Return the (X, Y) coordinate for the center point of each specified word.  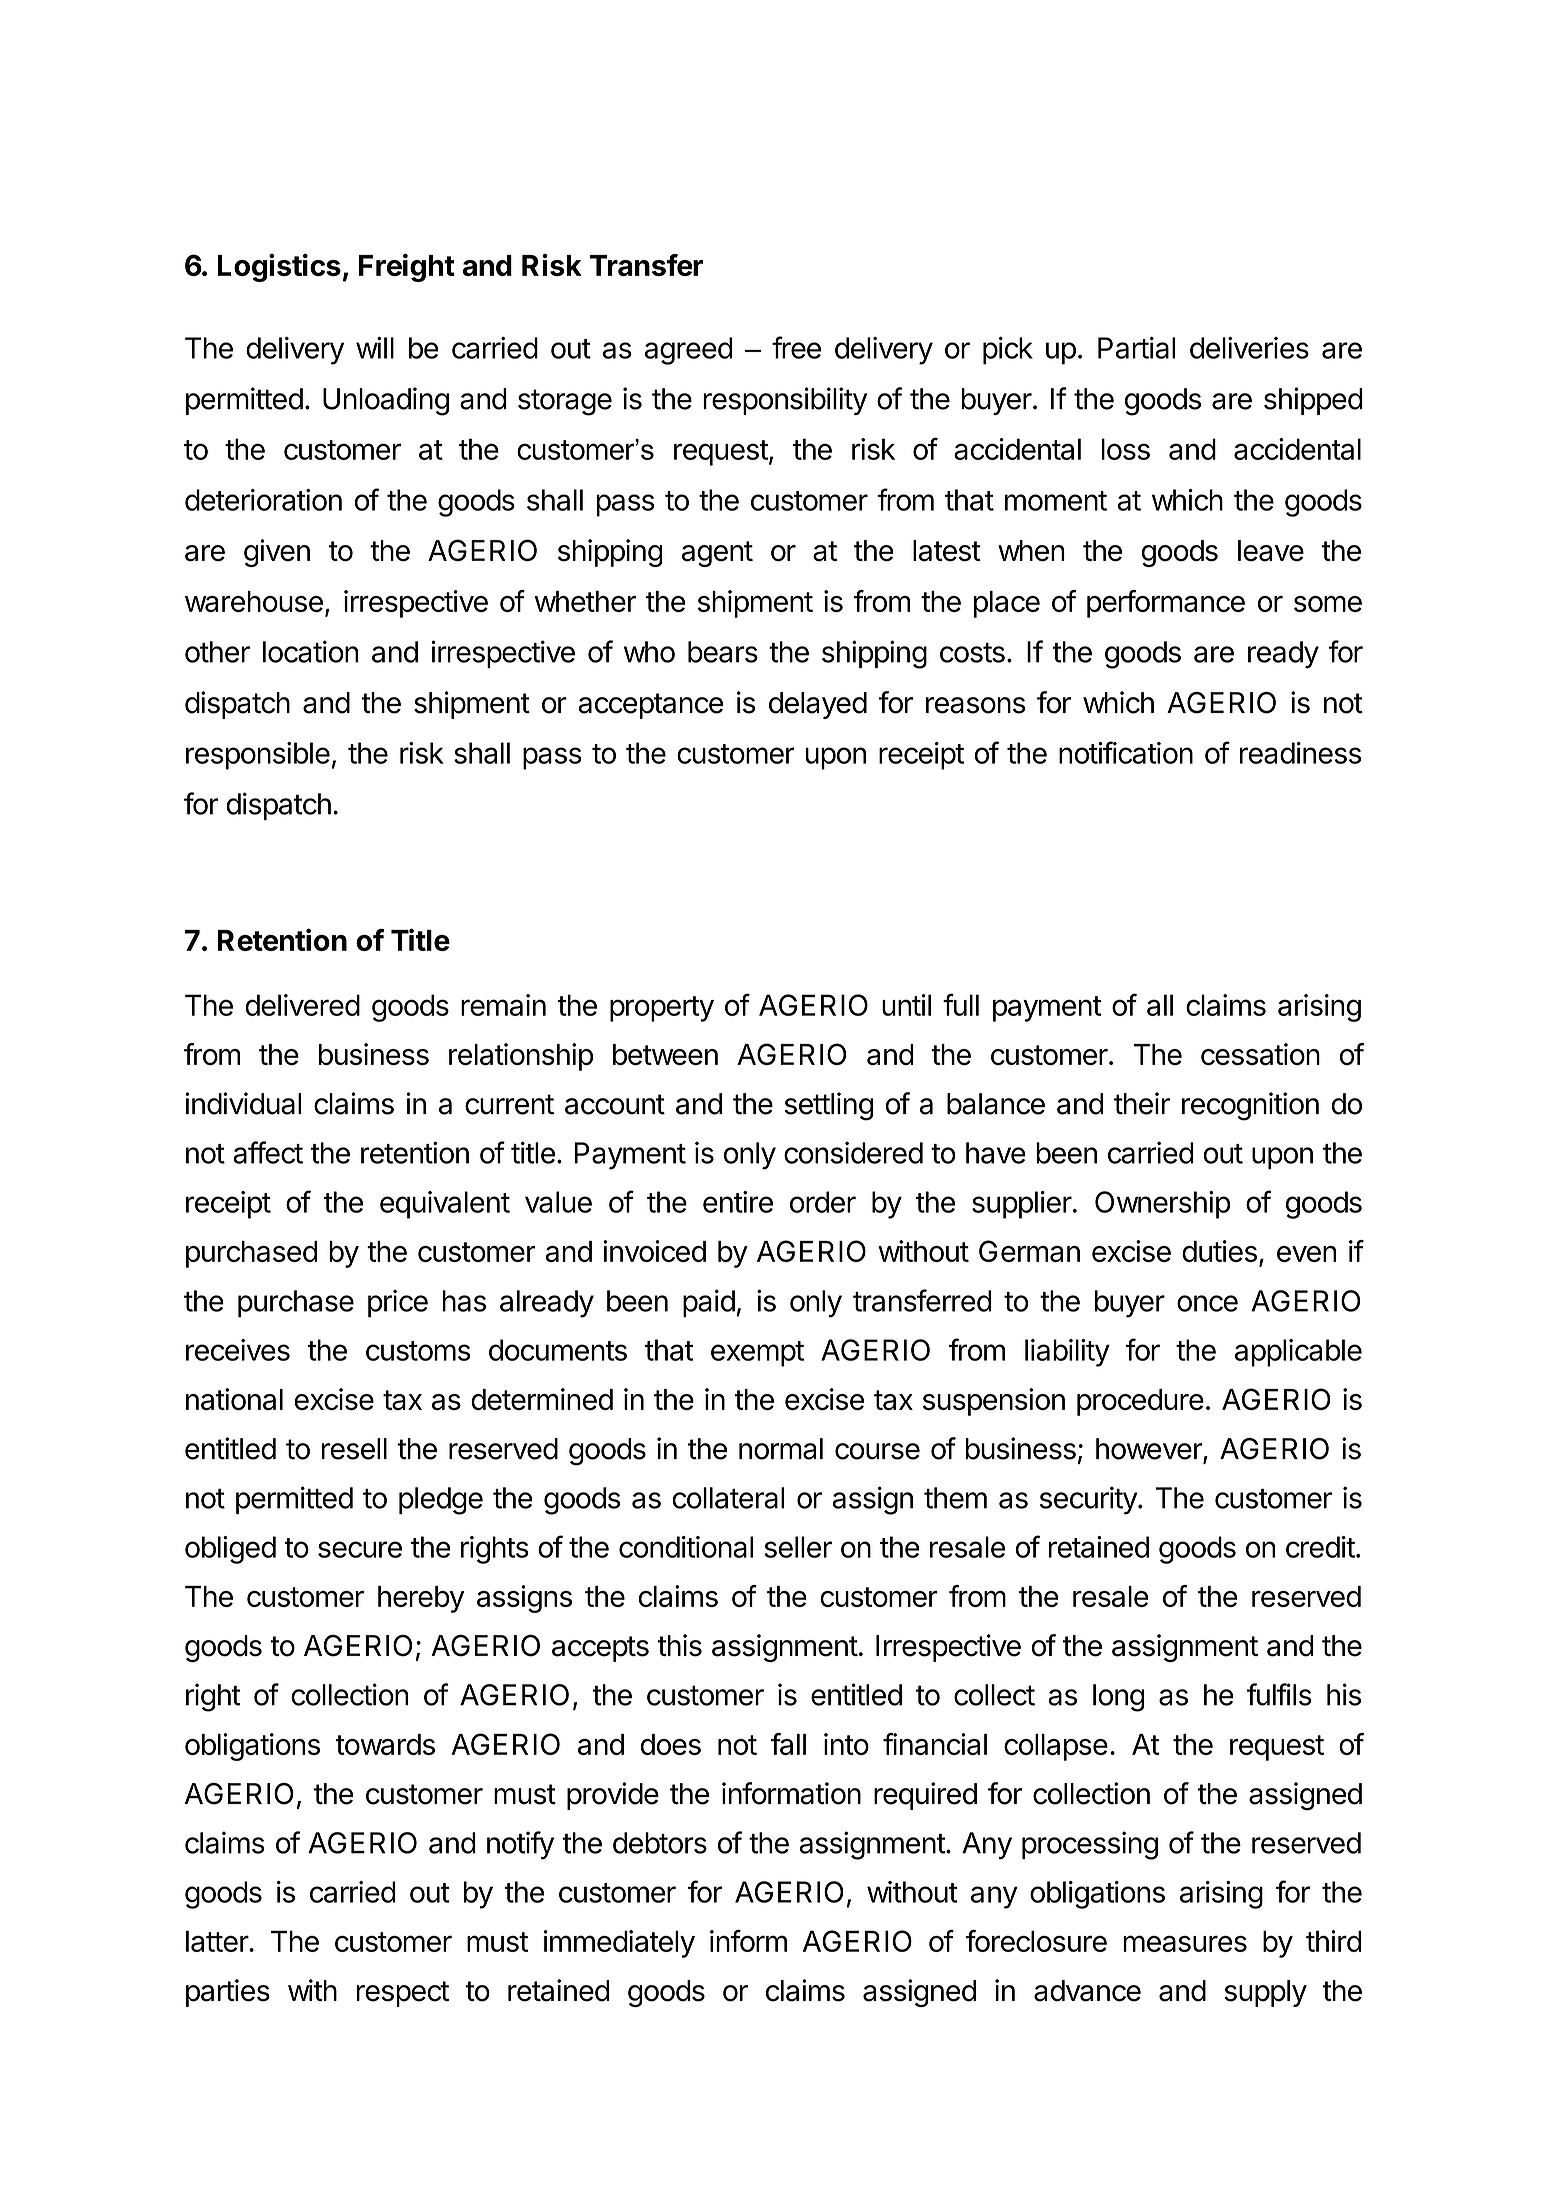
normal (781, 1449)
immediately (619, 1944)
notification (1126, 752)
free (796, 347)
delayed (818, 705)
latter (218, 1941)
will (375, 348)
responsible (258, 756)
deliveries (1249, 348)
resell (354, 1449)
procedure (1140, 1402)
